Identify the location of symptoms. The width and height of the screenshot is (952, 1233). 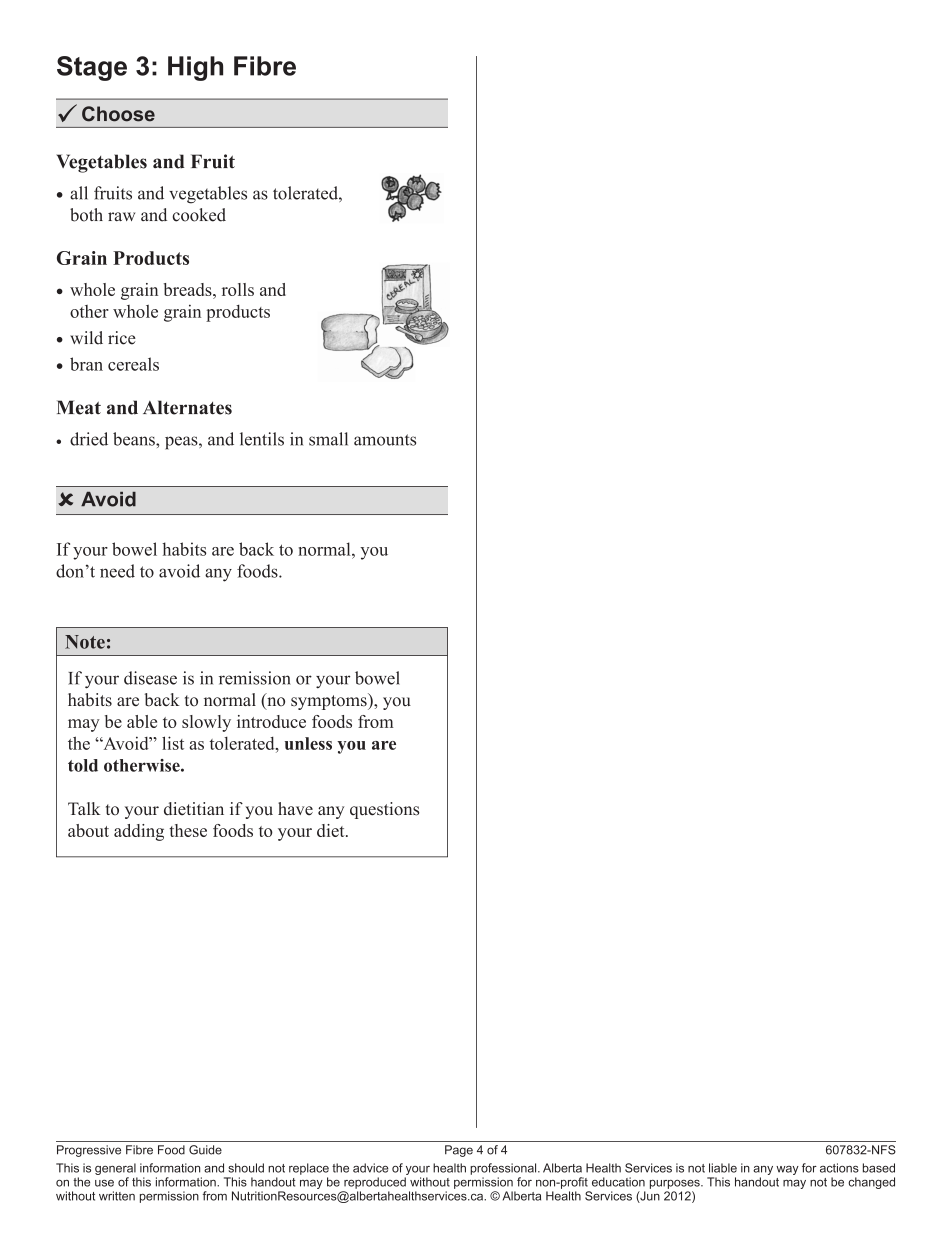
(330, 701).
